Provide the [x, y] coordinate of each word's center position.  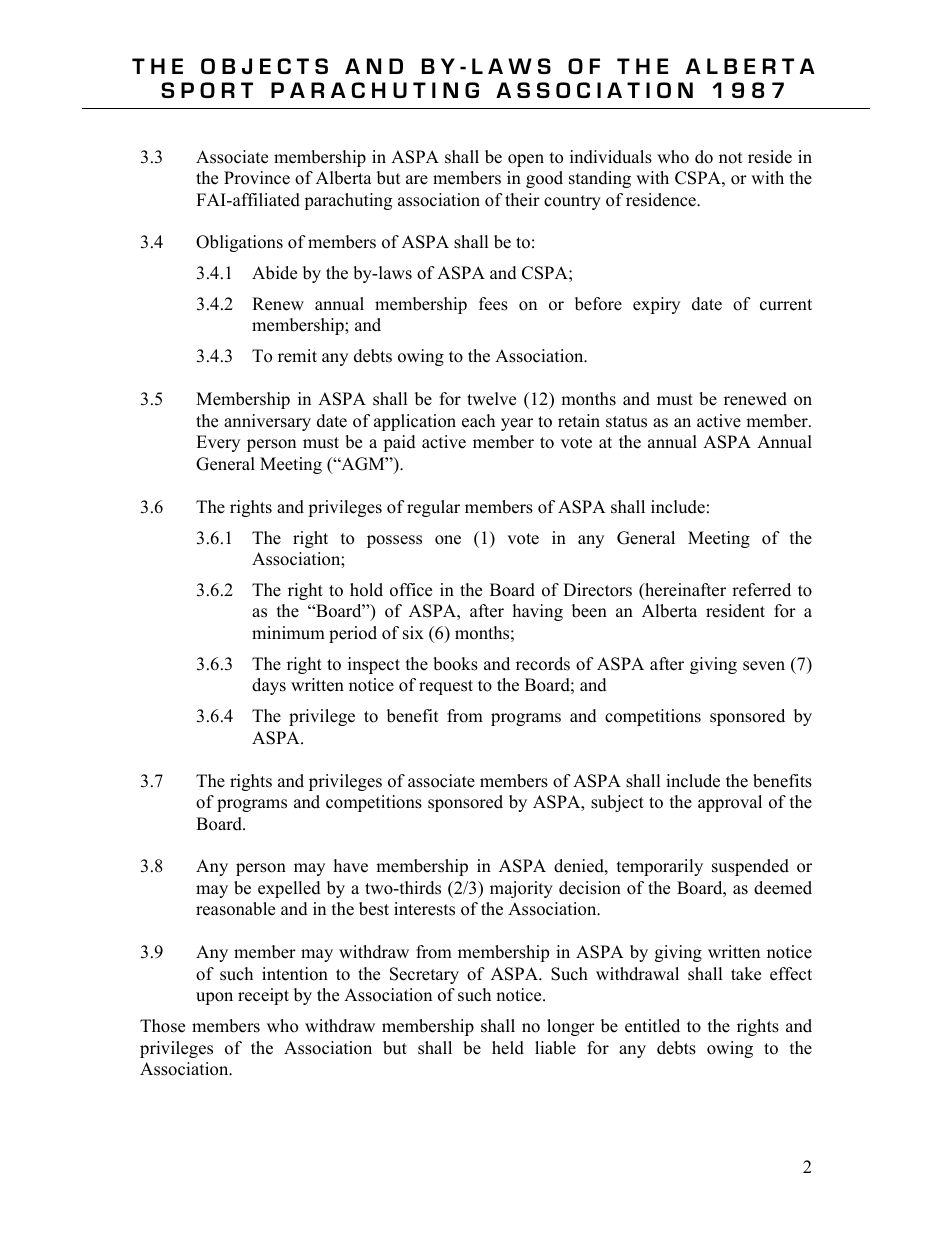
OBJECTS [264, 66]
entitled [652, 1026]
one [448, 540]
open [526, 160]
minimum [288, 633]
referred [761, 590]
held [508, 1048]
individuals [611, 157]
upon [214, 998]
